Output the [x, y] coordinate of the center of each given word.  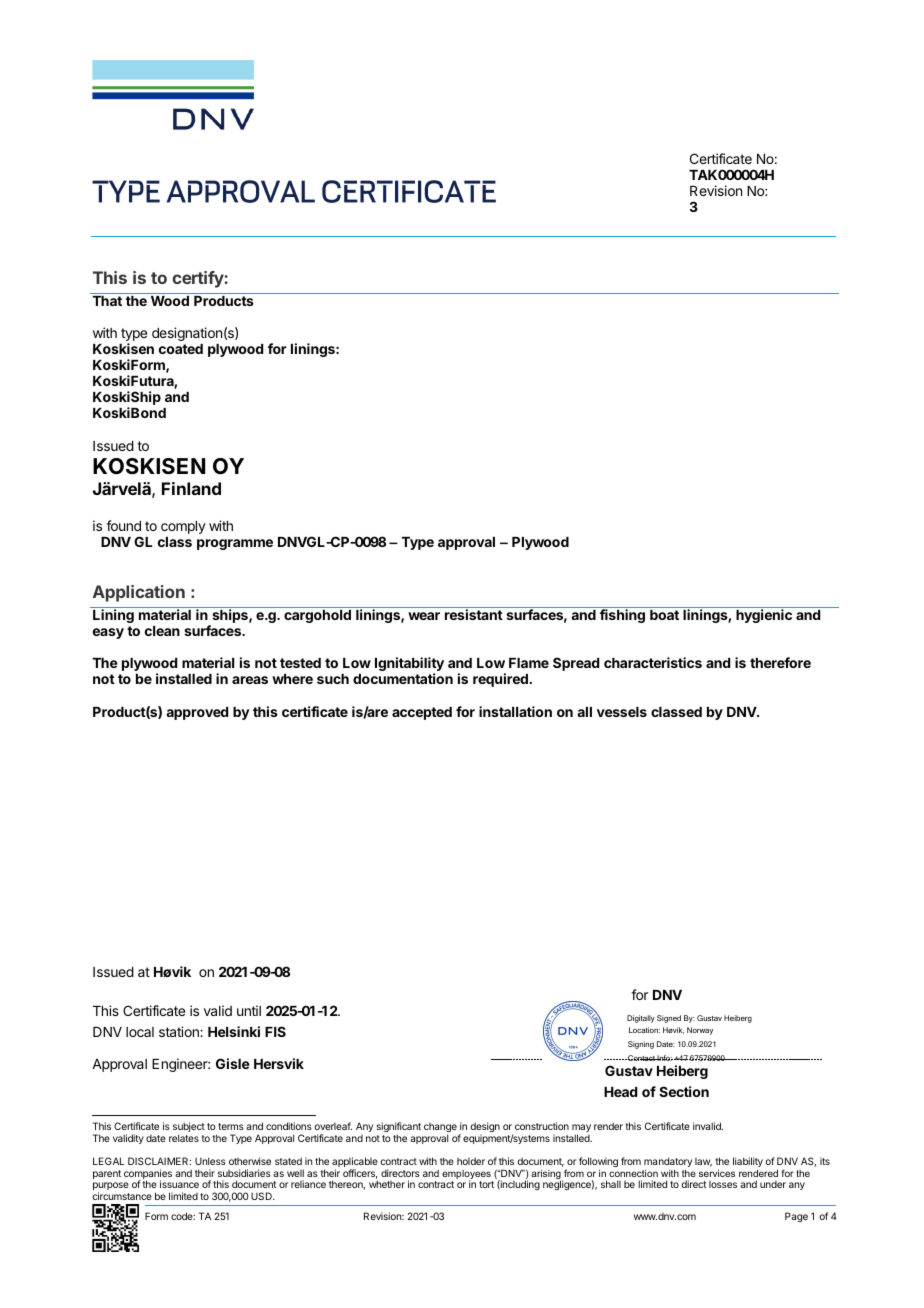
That [107, 301]
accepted [422, 713]
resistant [474, 614]
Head [620, 1092]
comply [183, 527]
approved [197, 713]
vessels [622, 712]
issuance [179, 1184]
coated [181, 349]
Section [684, 1091]
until [249, 1010]
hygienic [764, 616]
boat [664, 615]
